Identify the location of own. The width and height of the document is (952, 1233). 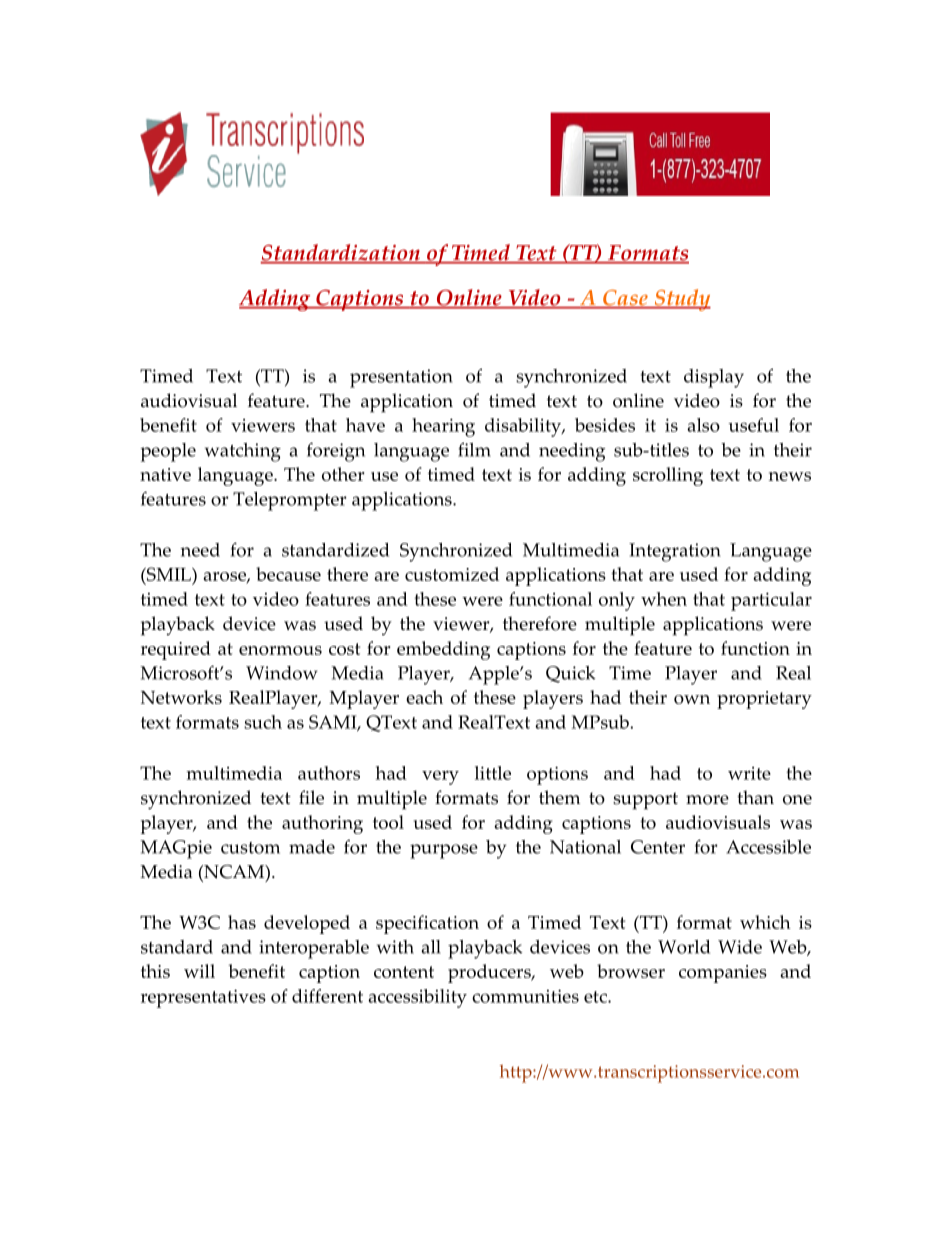
(692, 699).
